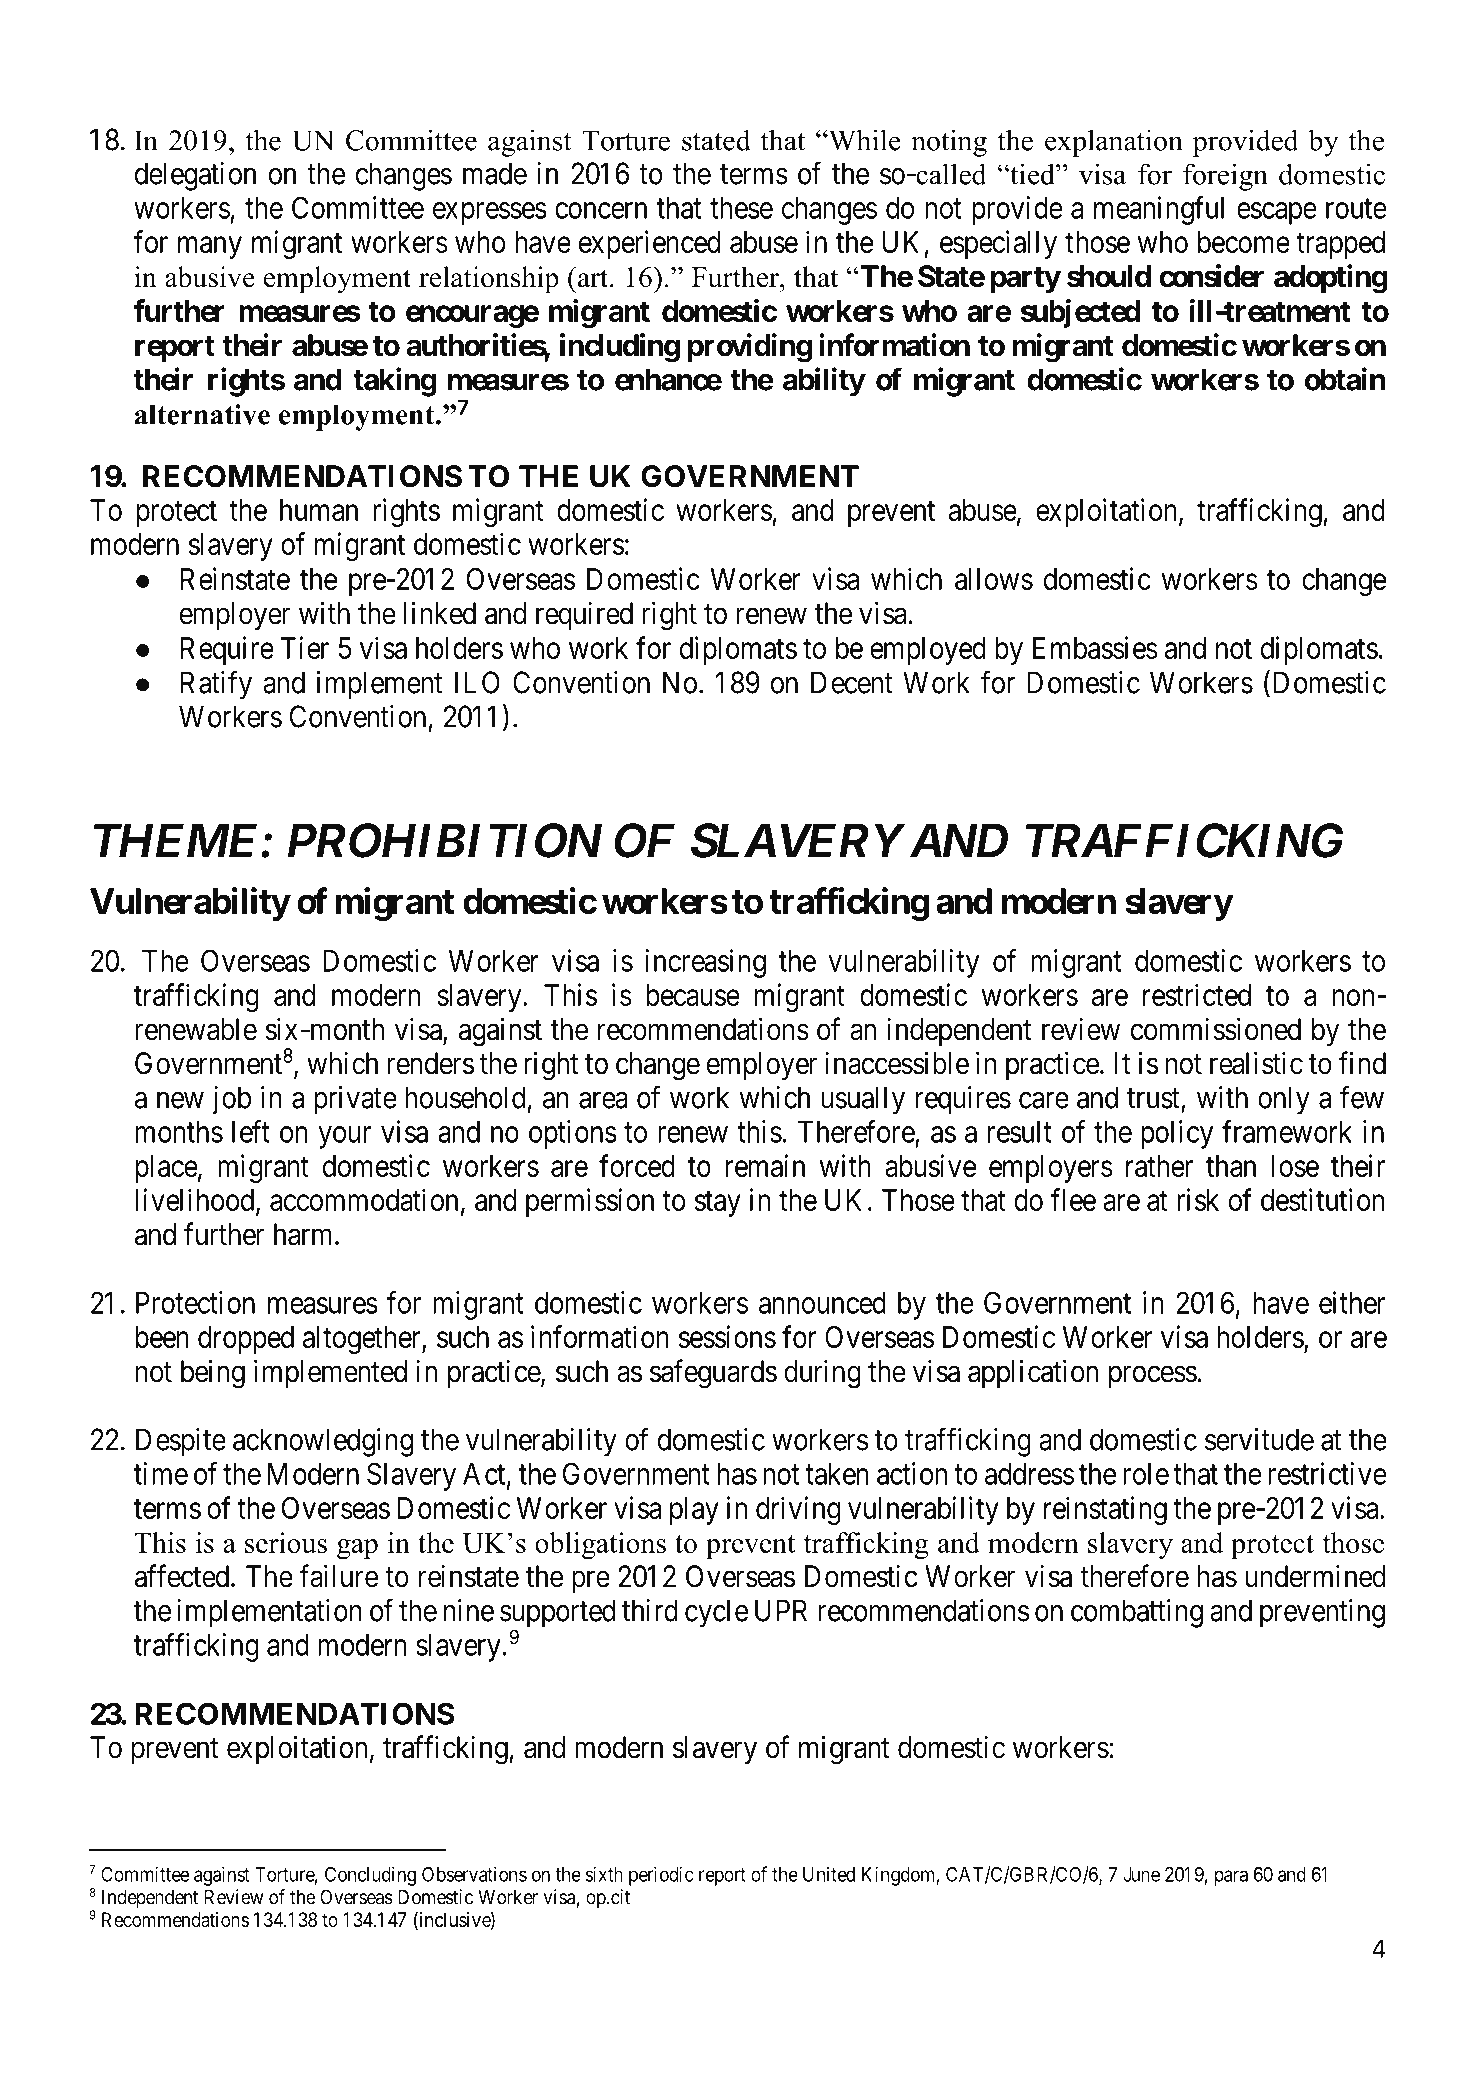 The image size is (1475, 2086). Describe the element at coordinates (195, 176) in the page. I see `delegation` at that location.
